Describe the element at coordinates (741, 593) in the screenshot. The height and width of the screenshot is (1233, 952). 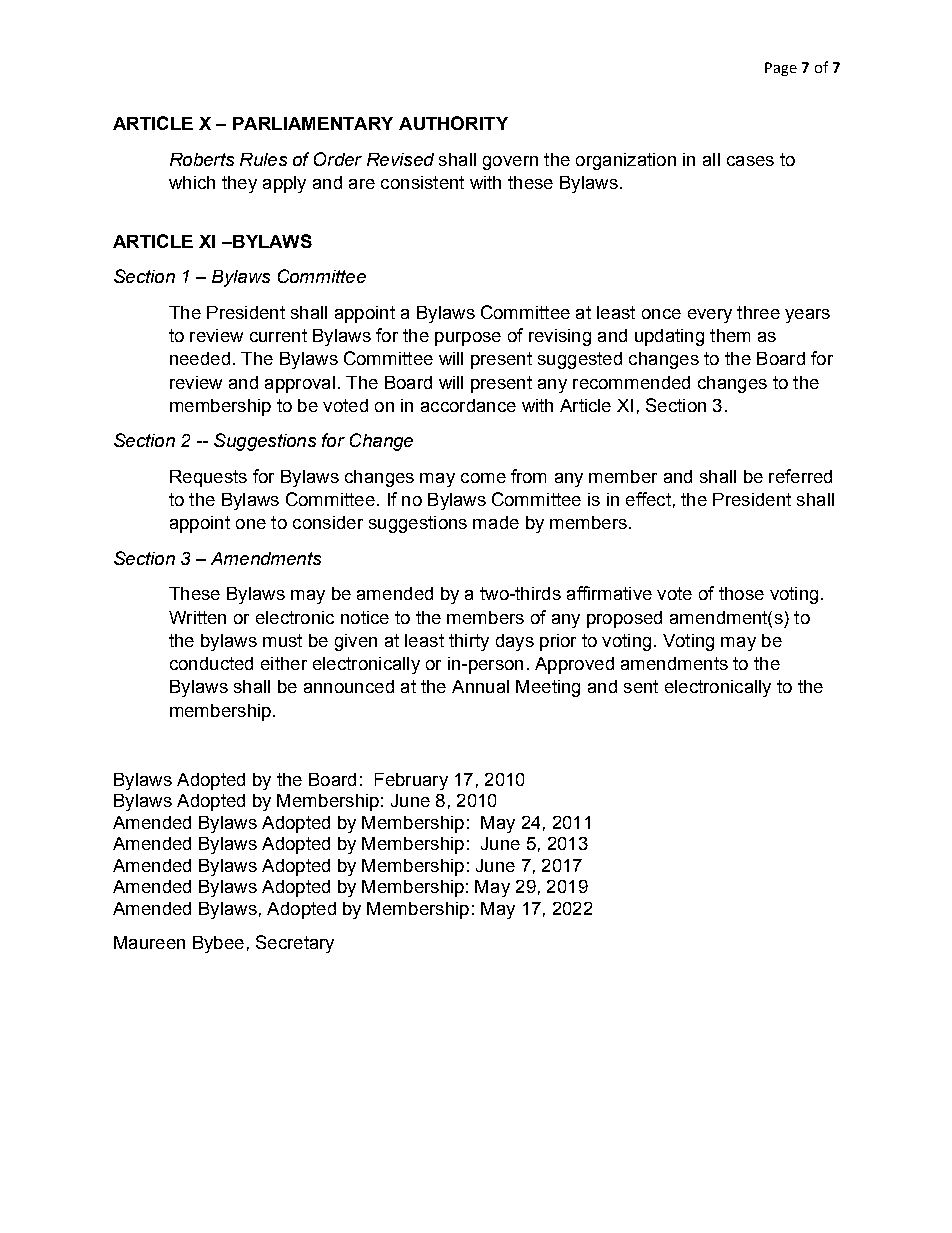
I see `those` at that location.
